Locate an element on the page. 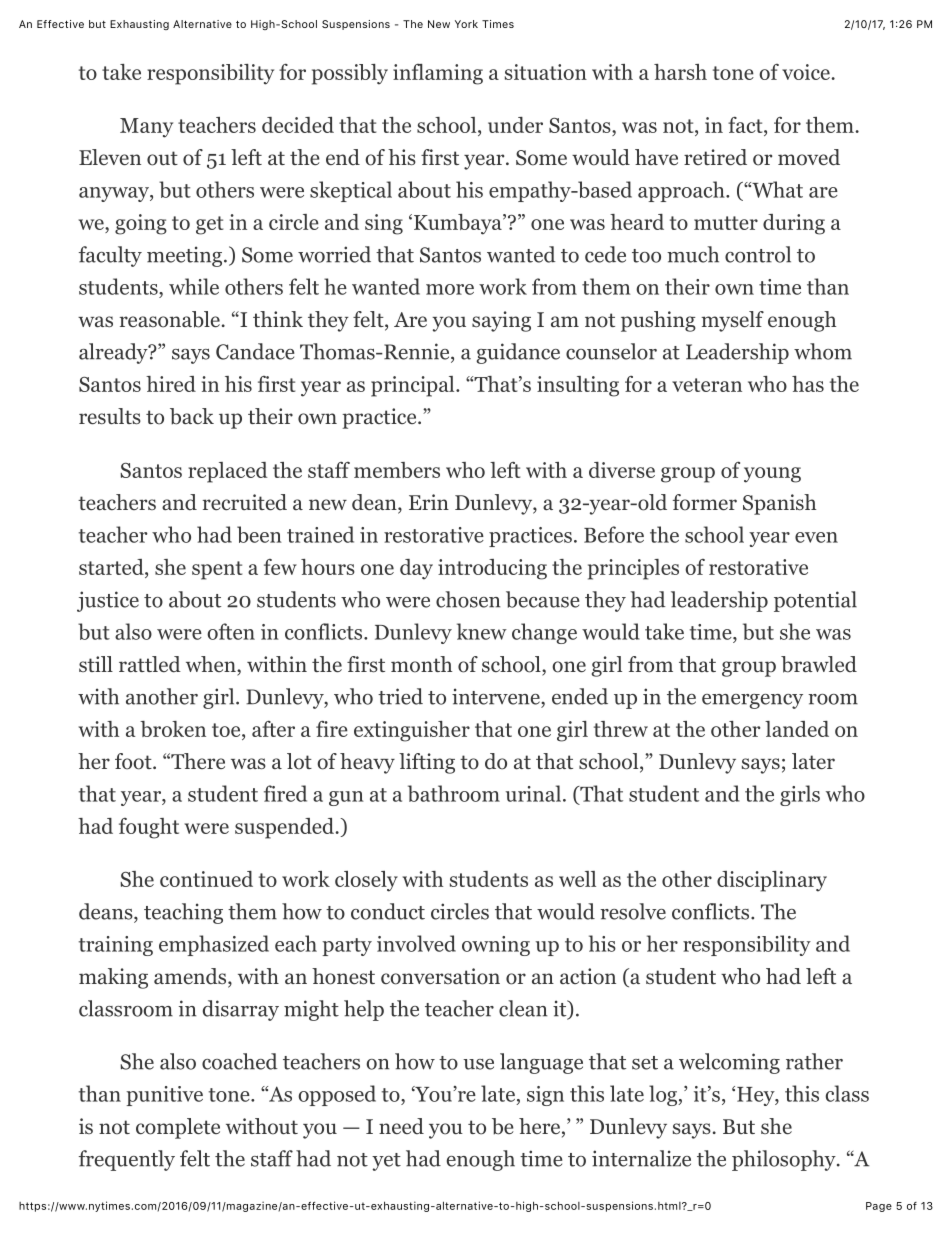 The image size is (952, 1233). fought is located at coordinates (149, 828).
